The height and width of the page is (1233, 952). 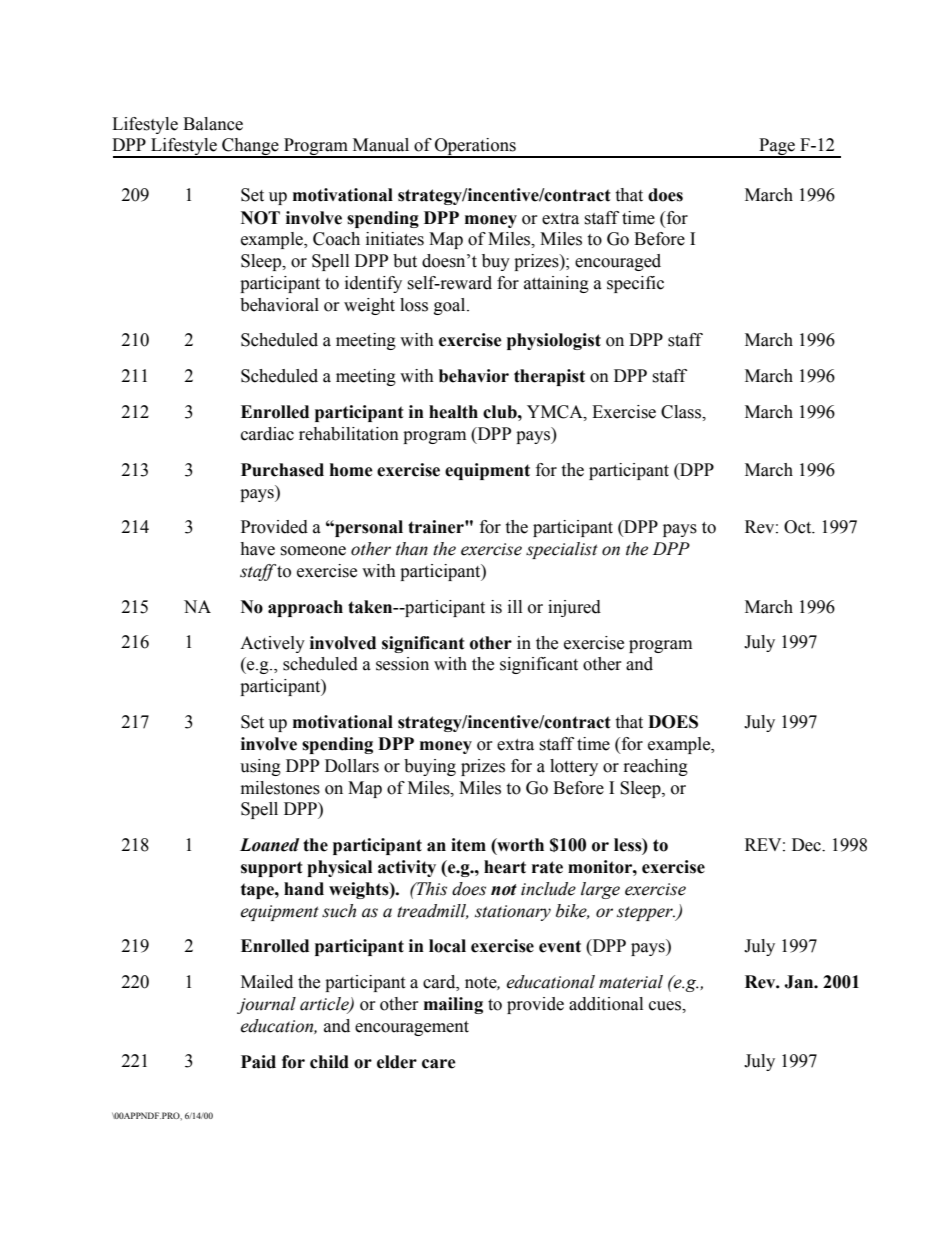 What do you see at coordinates (453, 1005) in the page?
I see `mailing` at bounding box center [453, 1005].
